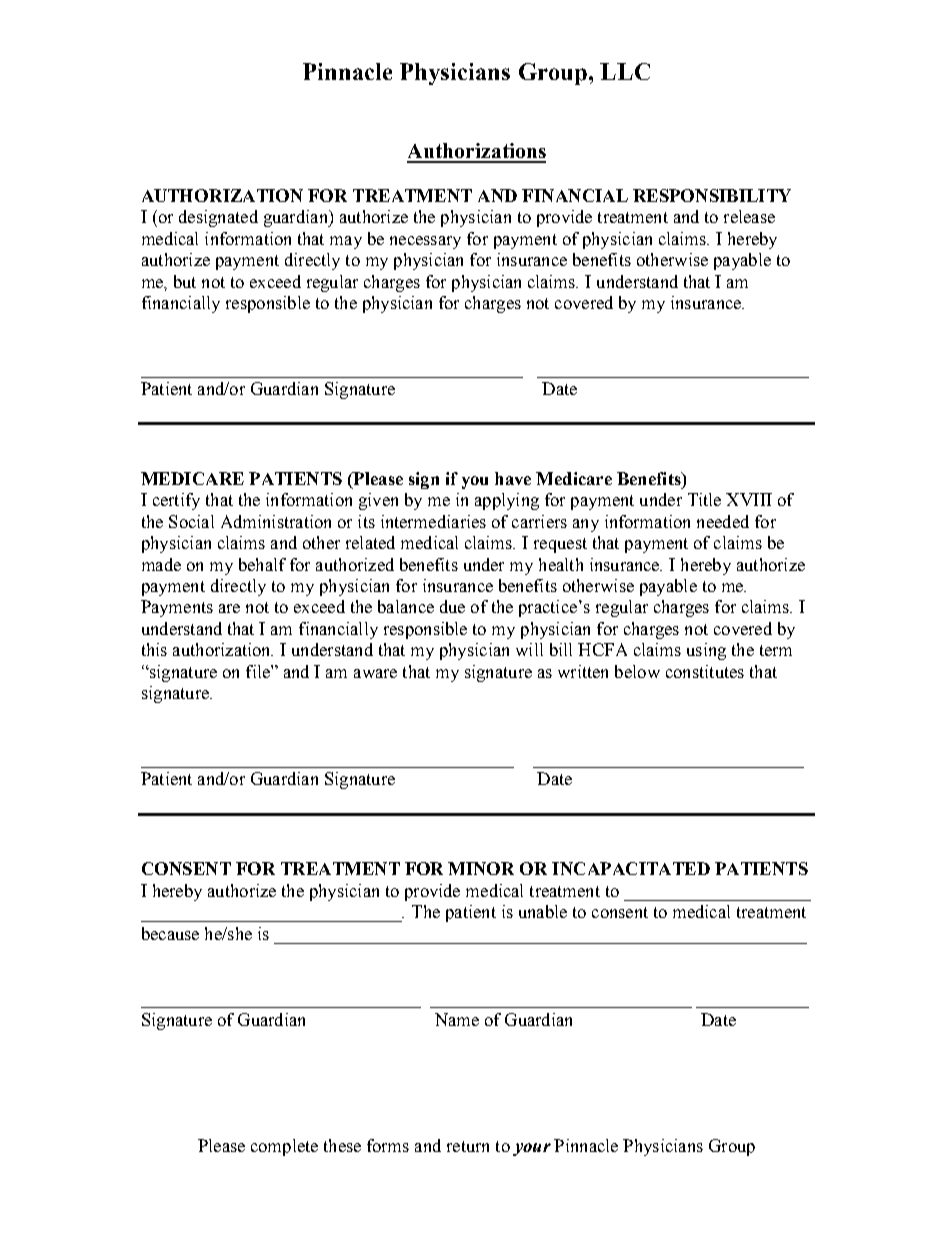 The image size is (952, 1233). What do you see at coordinates (284, 1147) in the document?
I see `complete` at bounding box center [284, 1147].
